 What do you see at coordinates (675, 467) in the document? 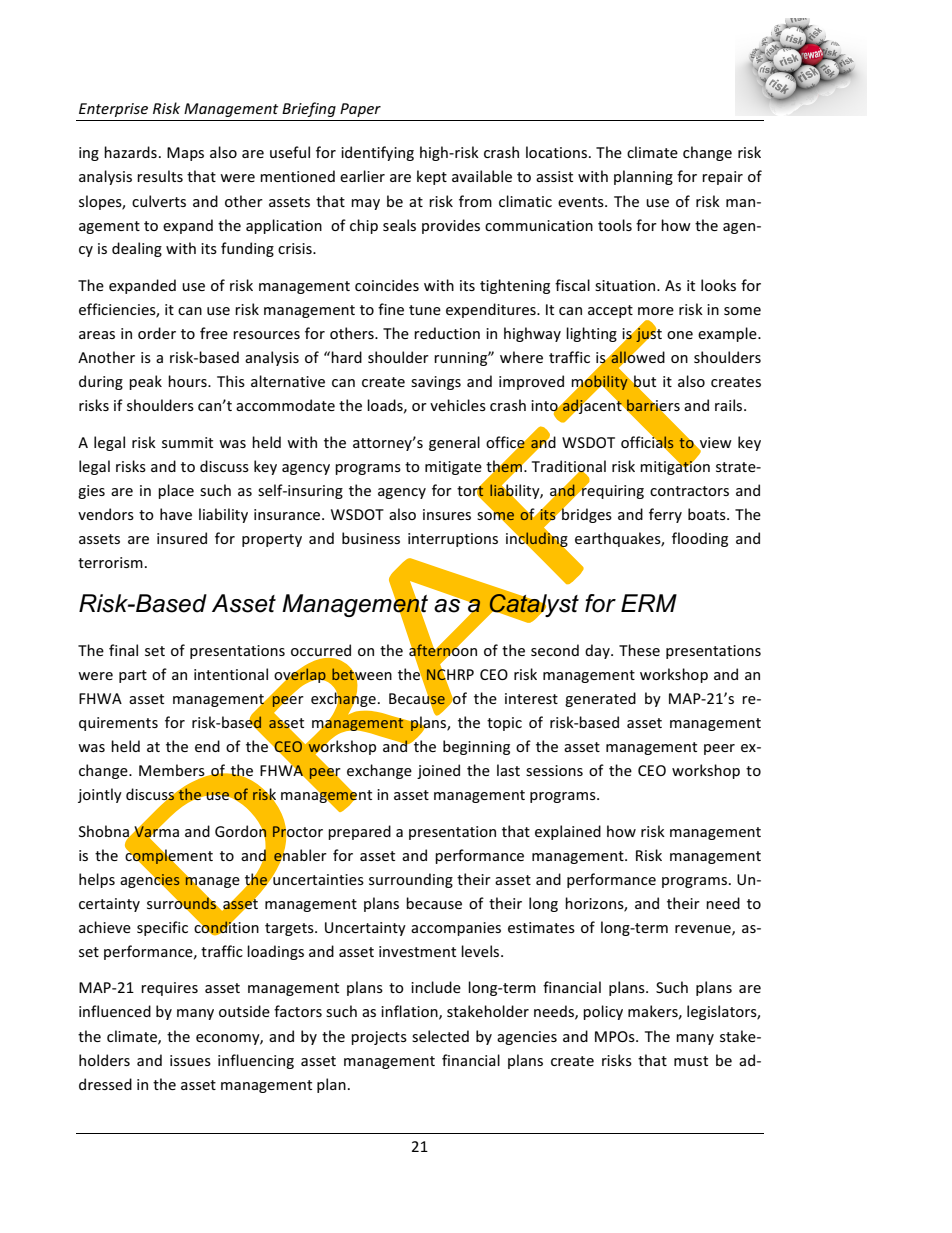
I see `mitigation` at bounding box center [675, 467].
